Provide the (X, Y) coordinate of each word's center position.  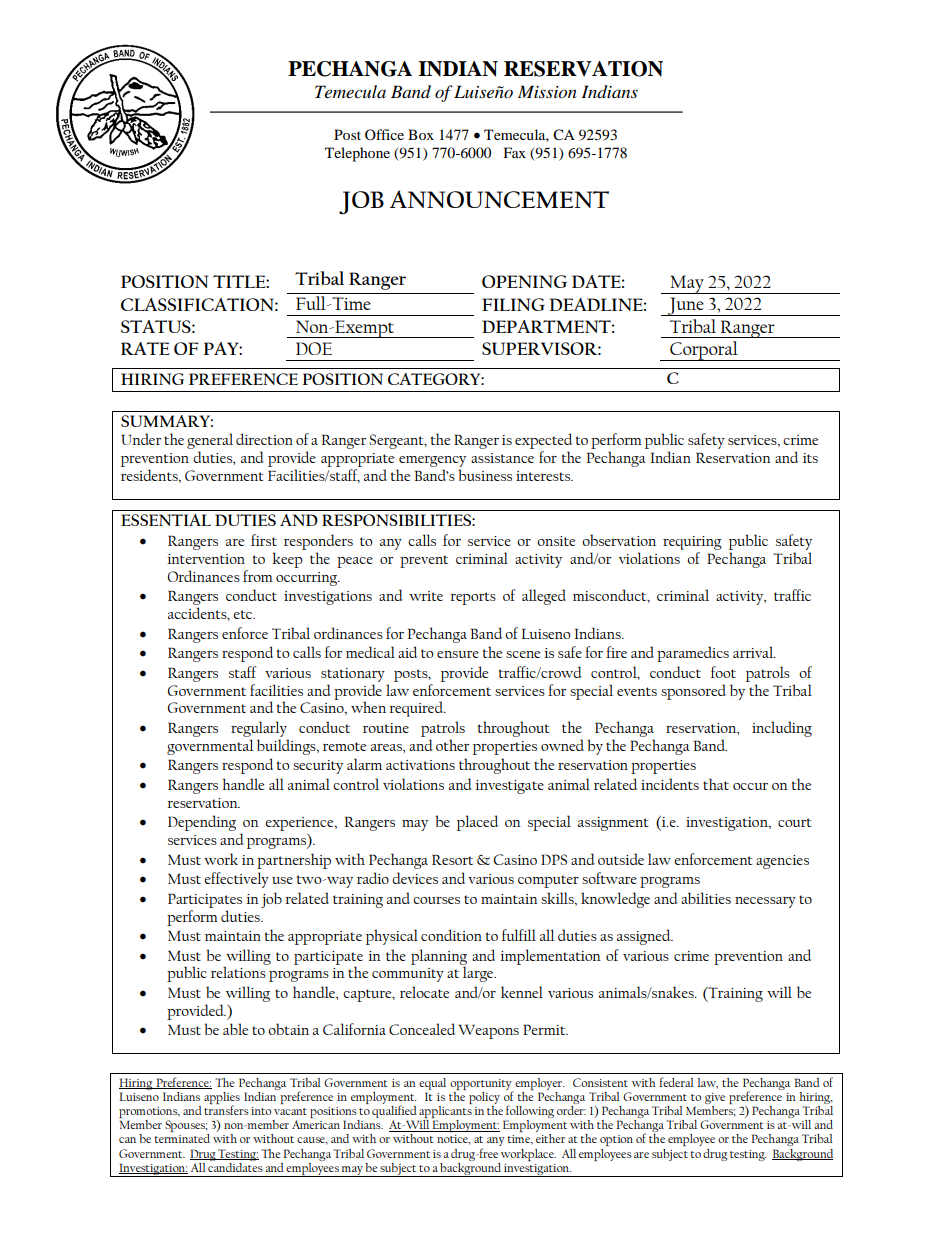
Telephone (357, 154)
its (810, 458)
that (716, 784)
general (210, 442)
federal (676, 1082)
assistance (502, 458)
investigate (509, 787)
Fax (515, 152)
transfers (226, 1109)
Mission (547, 92)
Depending (202, 823)
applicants (445, 1112)
